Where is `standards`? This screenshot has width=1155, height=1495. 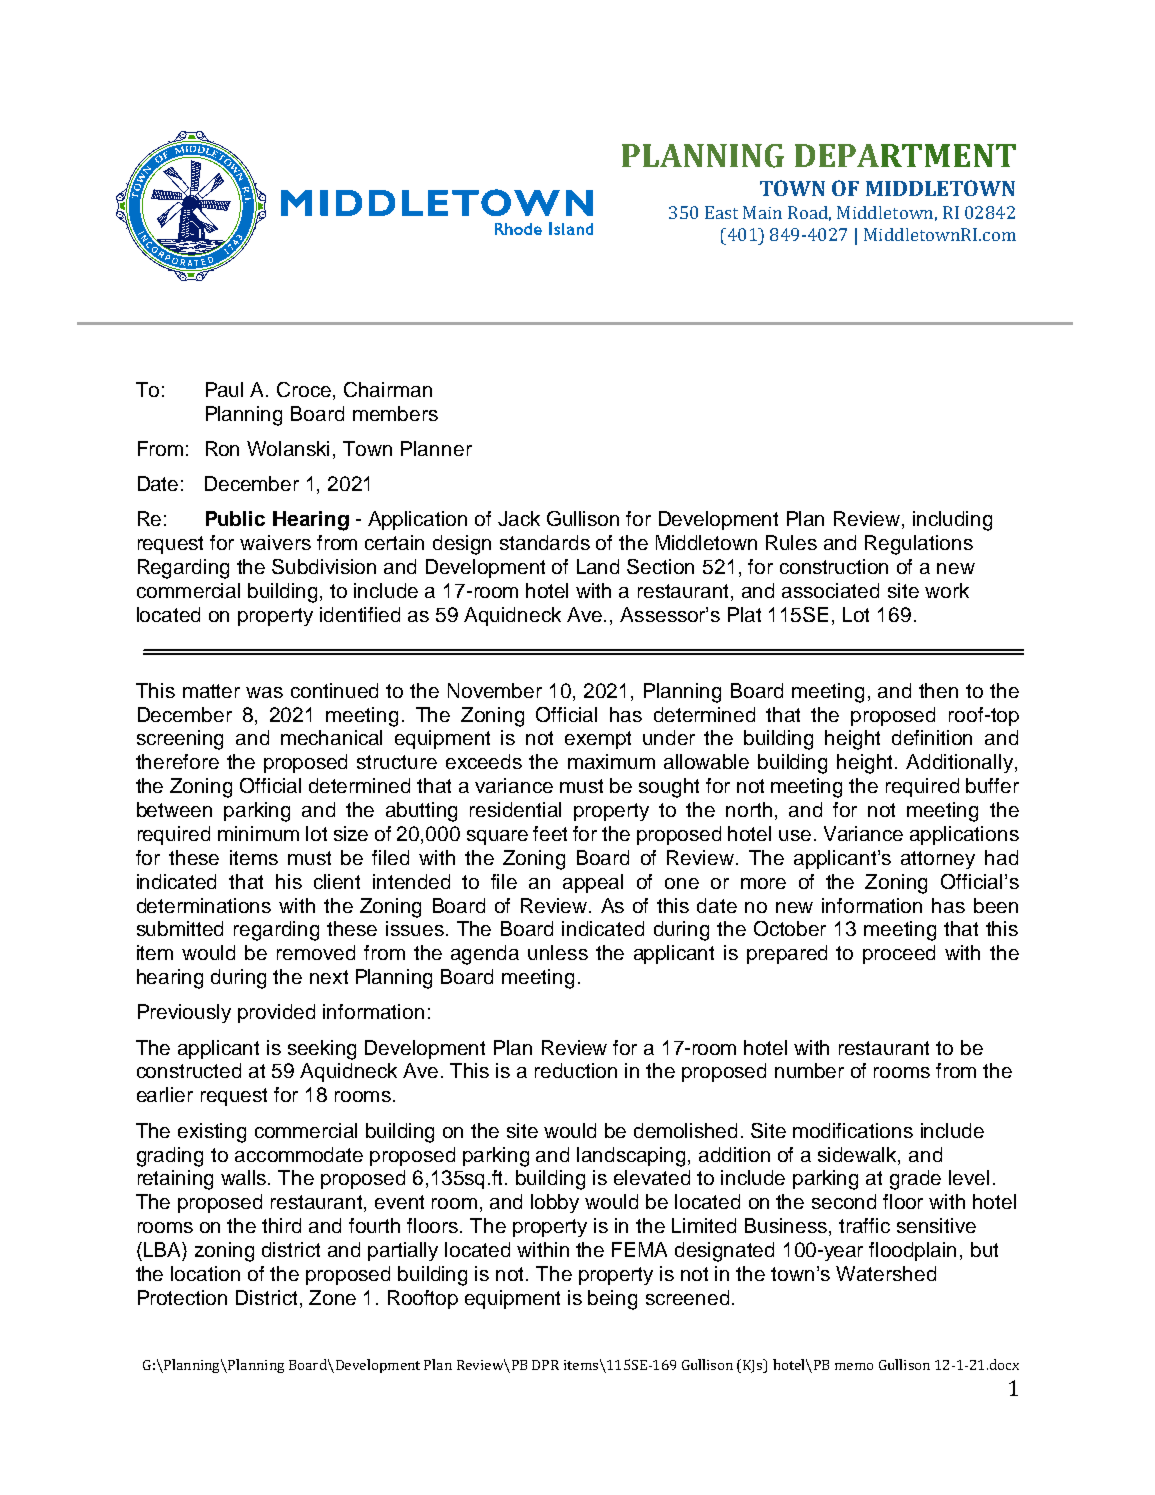
standards is located at coordinates (545, 542).
